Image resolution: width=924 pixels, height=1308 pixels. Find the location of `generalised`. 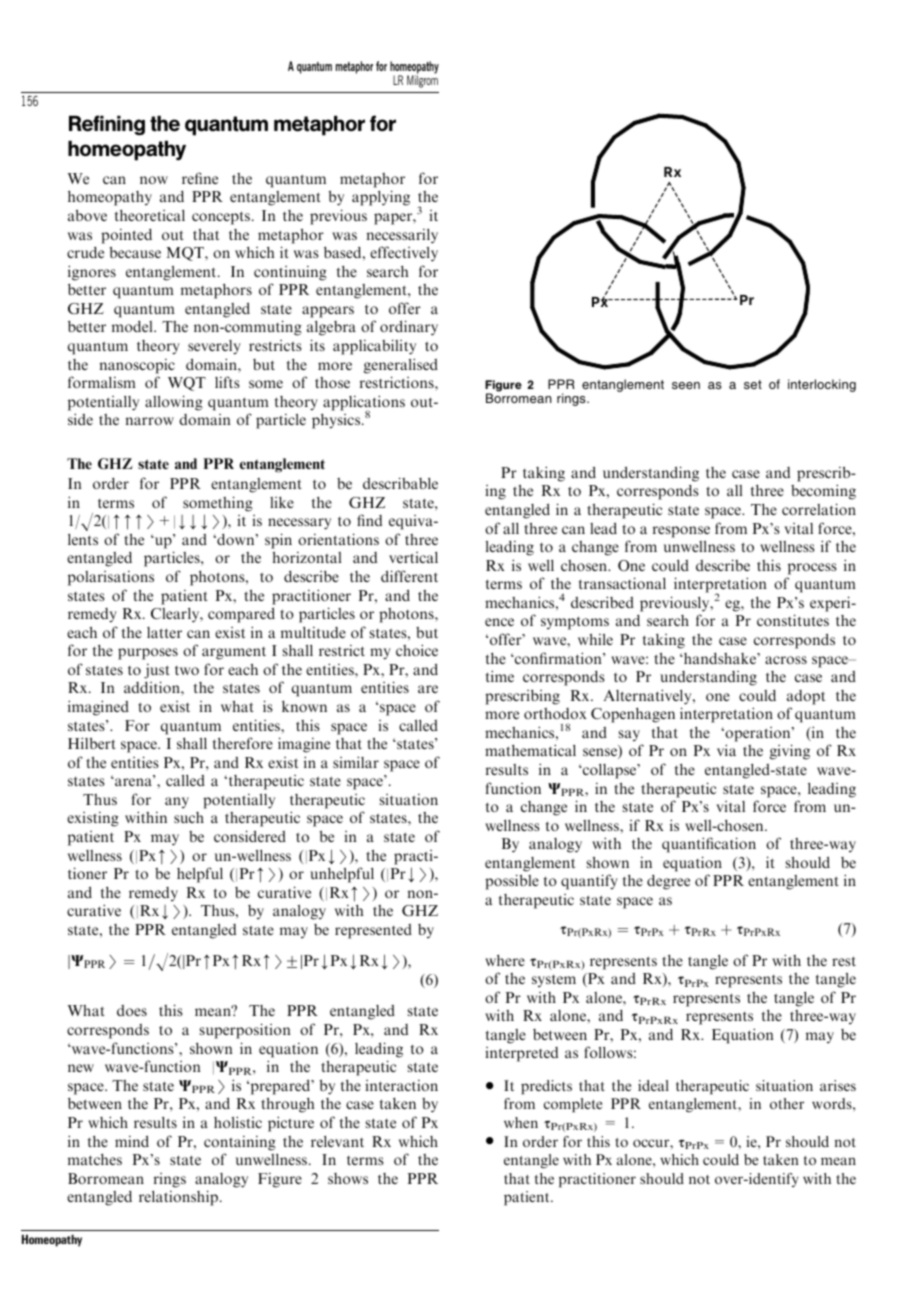

generalised is located at coordinates (401, 366).
